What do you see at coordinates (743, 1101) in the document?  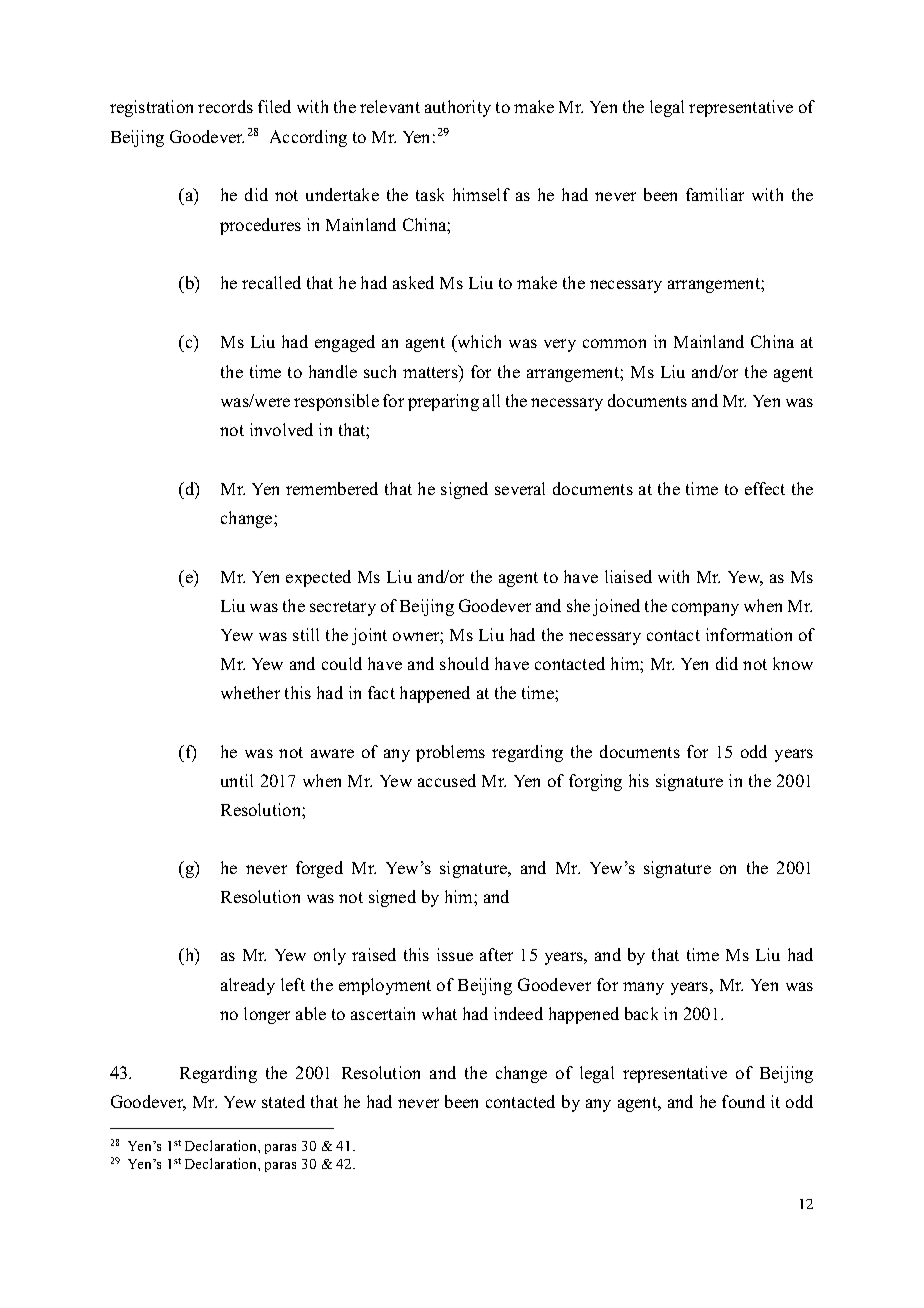 I see `found` at bounding box center [743, 1101].
